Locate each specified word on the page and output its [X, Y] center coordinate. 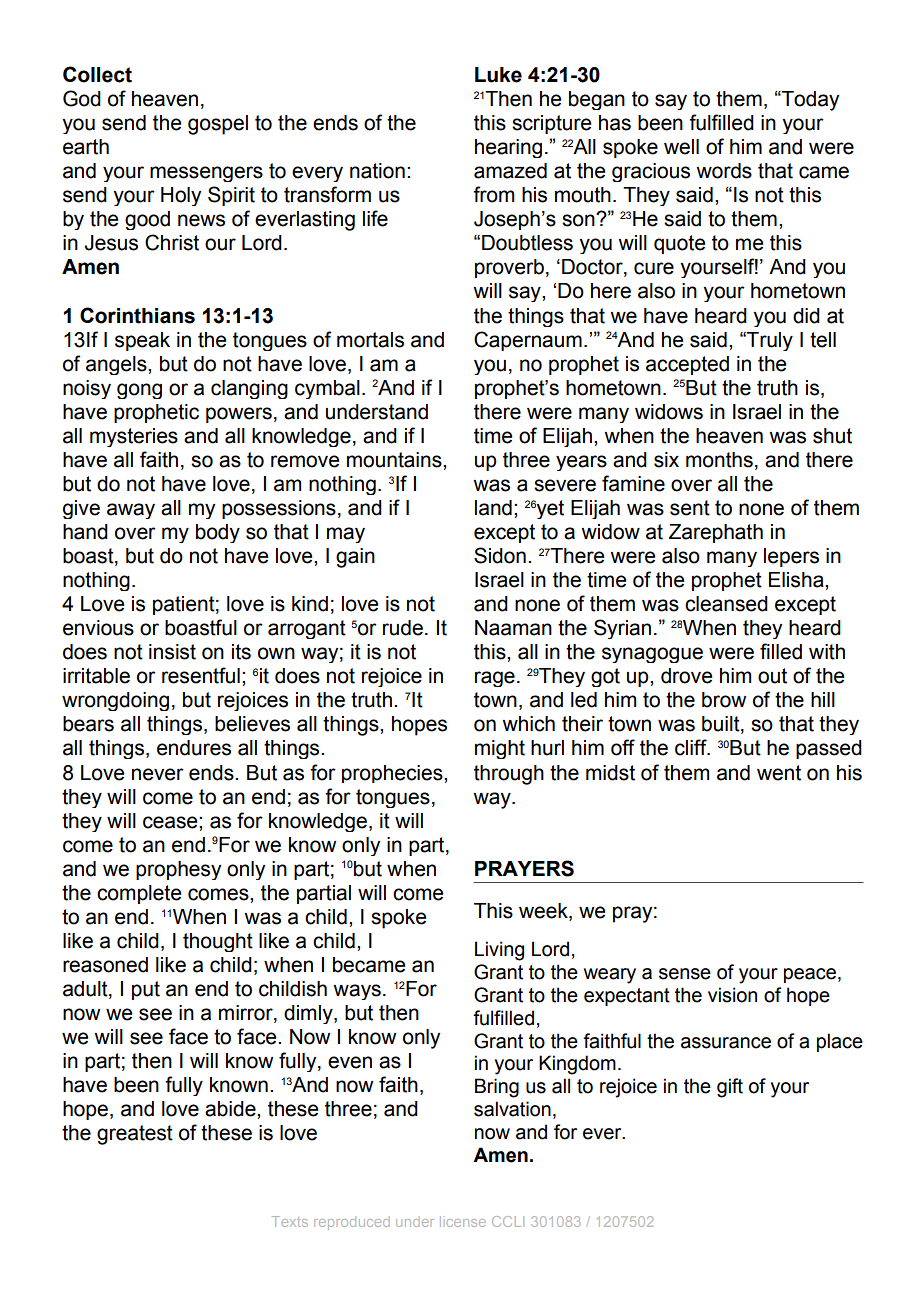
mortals [370, 340]
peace [810, 975]
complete [139, 894]
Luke [498, 75]
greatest [135, 1135]
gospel [218, 125]
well [681, 147]
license [463, 1221]
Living [499, 951]
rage [495, 679]
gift [730, 1088]
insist [172, 652]
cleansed [726, 604]
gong [139, 391]
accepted [687, 365]
